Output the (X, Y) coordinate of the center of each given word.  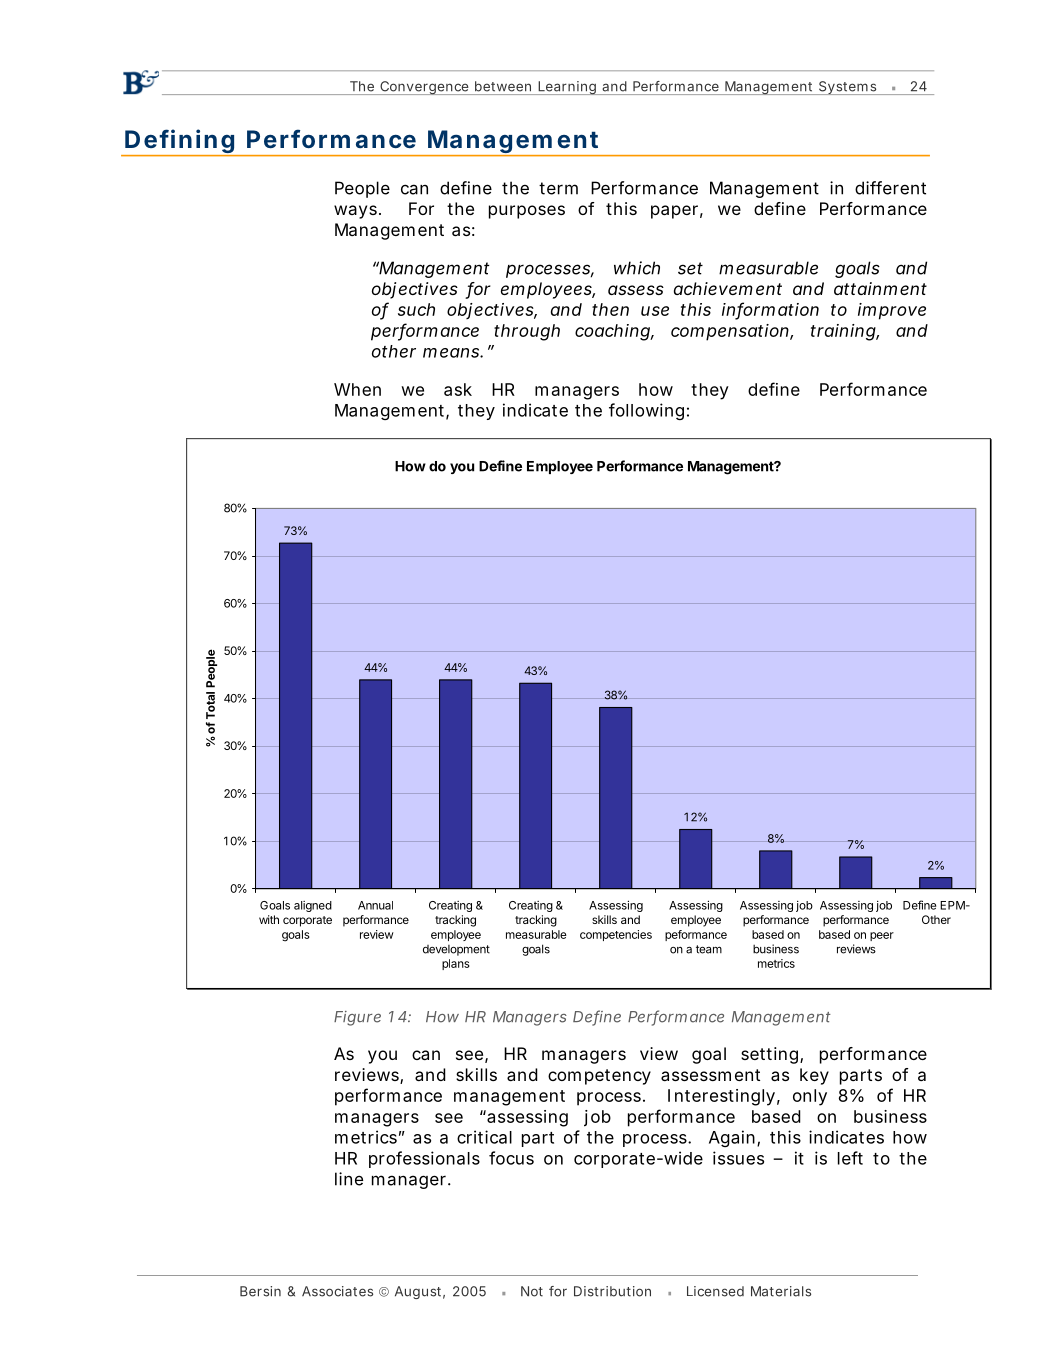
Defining (179, 142)
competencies (616, 935)
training (843, 332)
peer (882, 936)
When (357, 389)
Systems (847, 88)
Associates (337, 1291)
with (269, 919)
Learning (567, 88)
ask (458, 389)
